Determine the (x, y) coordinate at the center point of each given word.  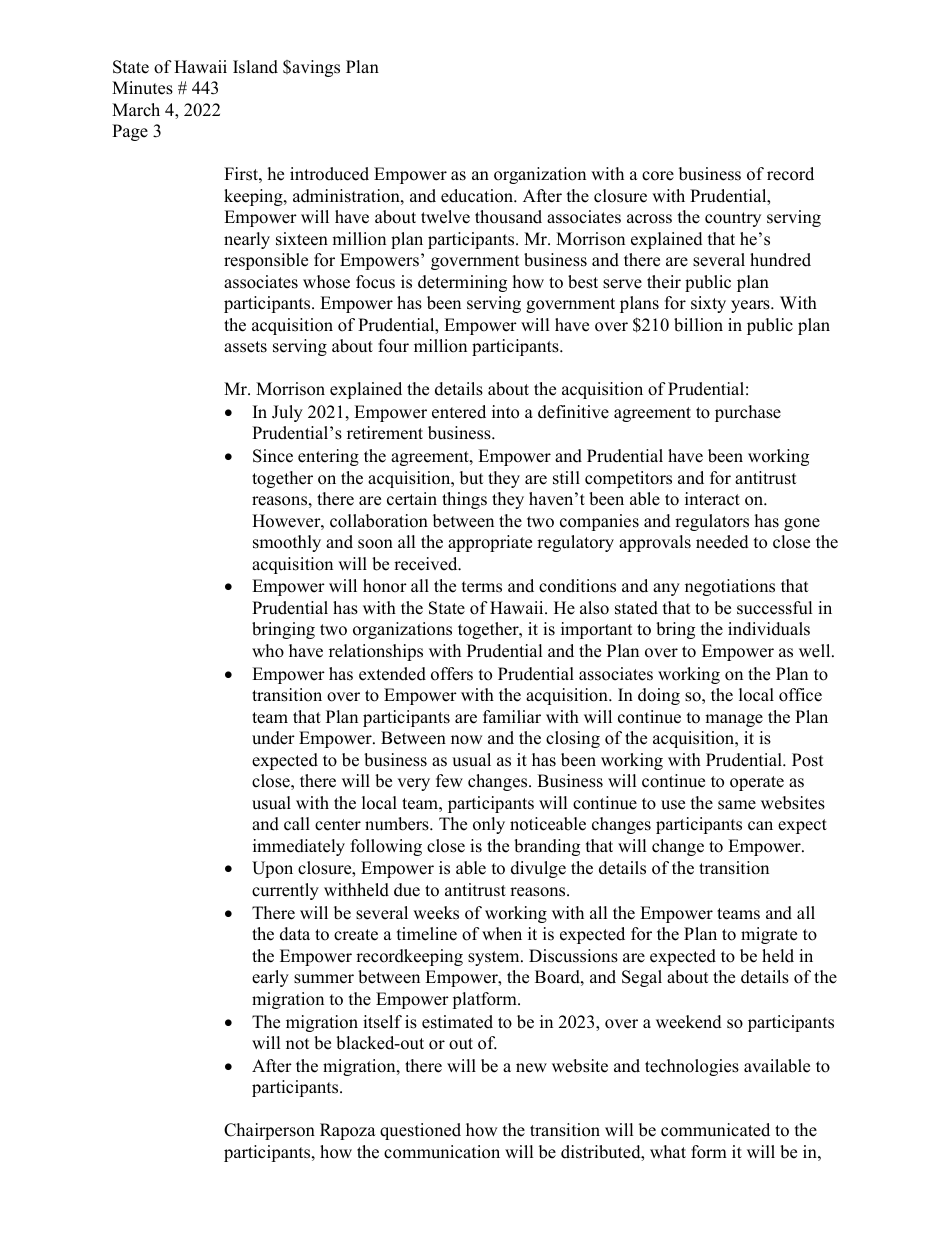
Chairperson (269, 1131)
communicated (715, 1130)
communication (442, 1152)
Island (255, 67)
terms (482, 587)
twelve (445, 217)
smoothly (287, 543)
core (658, 176)
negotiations (730, 587)
